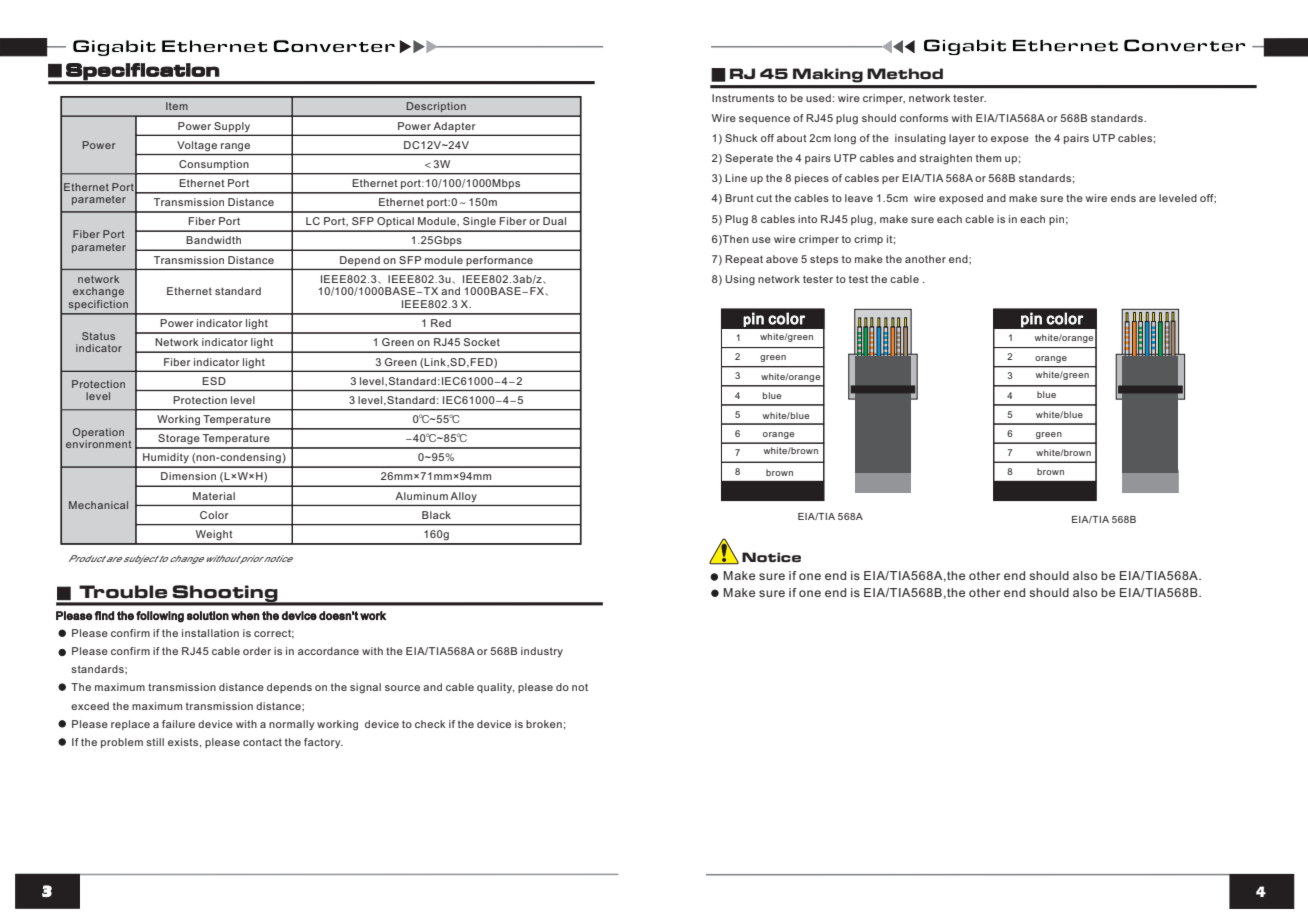 This page has width=1308, height=924. What do you see at coordinates (214, 381) in the page?
I see `ESD` at bounding box center [214, 381].
